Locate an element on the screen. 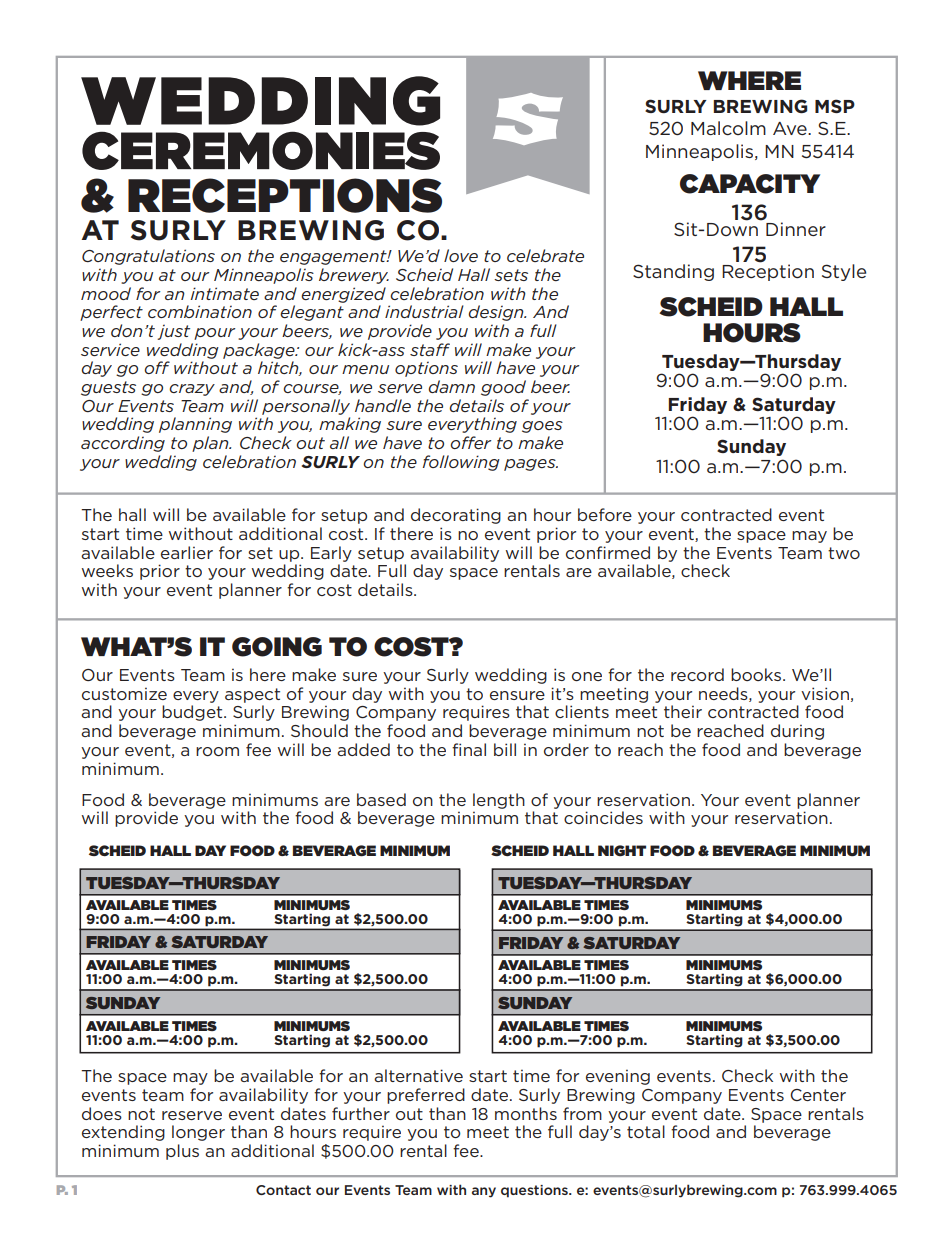 The height and width of the screenshot is (1233, 952). two is located at coordinates (844, 553).
